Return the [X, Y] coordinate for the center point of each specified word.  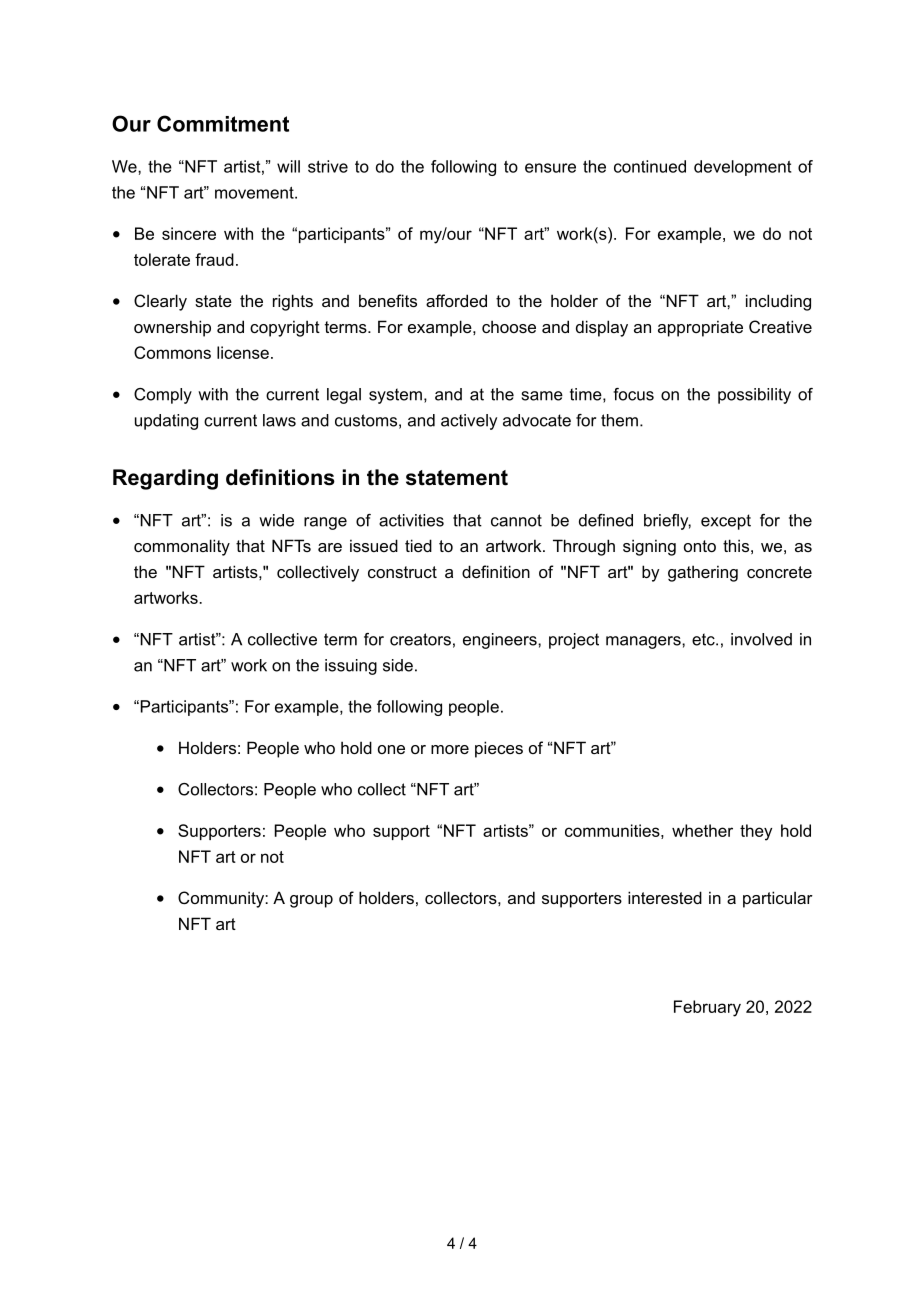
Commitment [223, 123]
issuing [351, 667]
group [311, 901]
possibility [754, 396]
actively [469, 422]
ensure [550, 168]
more [450, 749]
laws [279, 420]
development [742, 168]
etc [704, 639]
